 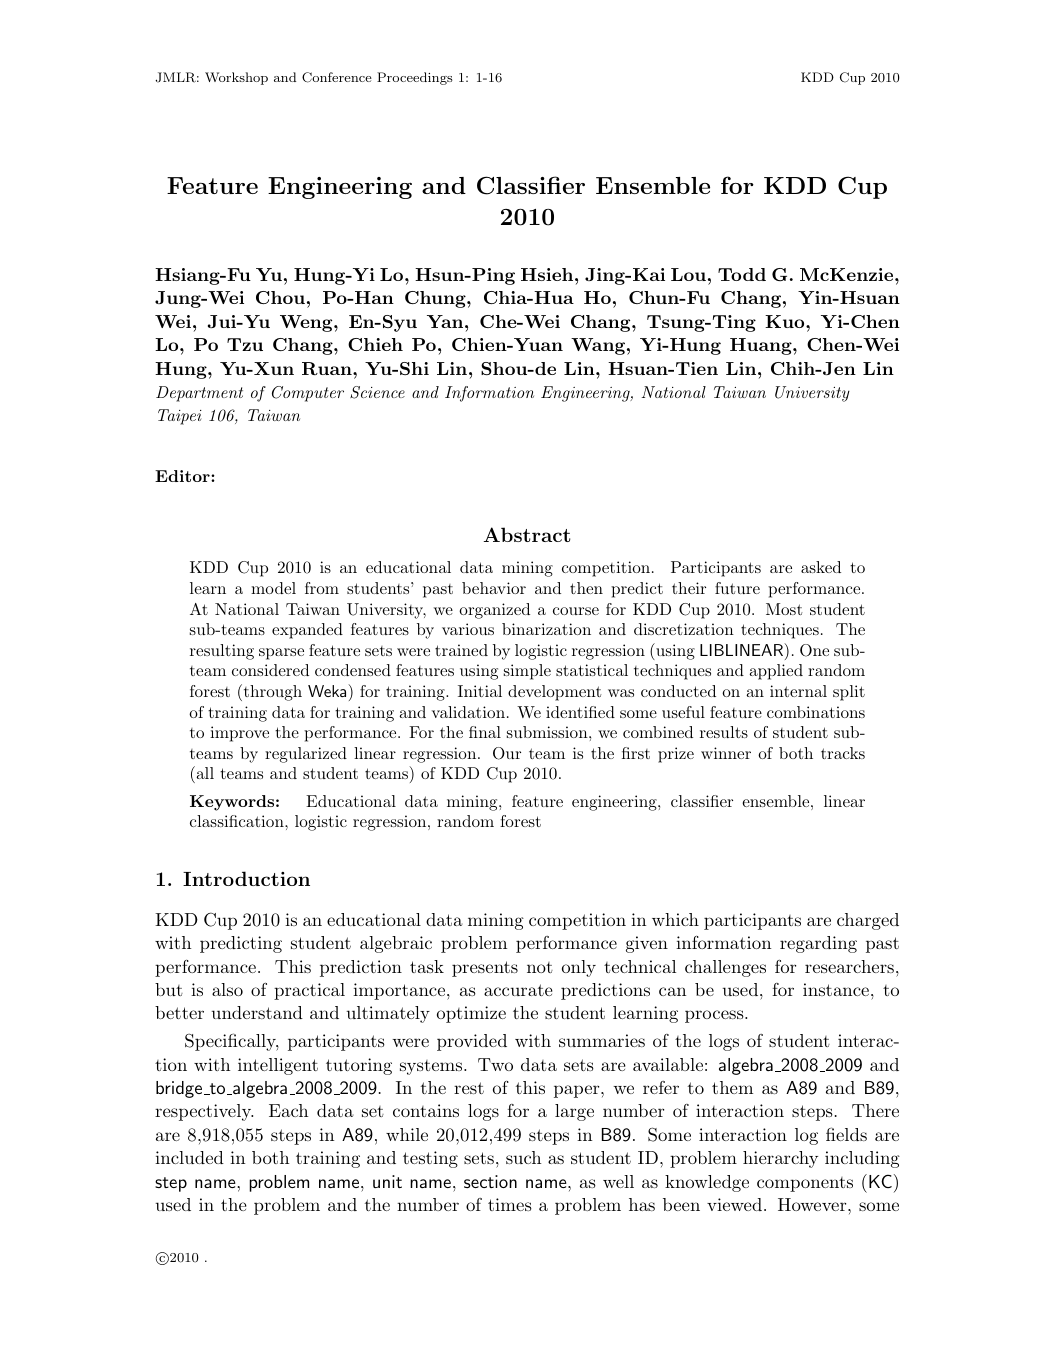 I want to click on Todd, so click(x=742, y=274).
